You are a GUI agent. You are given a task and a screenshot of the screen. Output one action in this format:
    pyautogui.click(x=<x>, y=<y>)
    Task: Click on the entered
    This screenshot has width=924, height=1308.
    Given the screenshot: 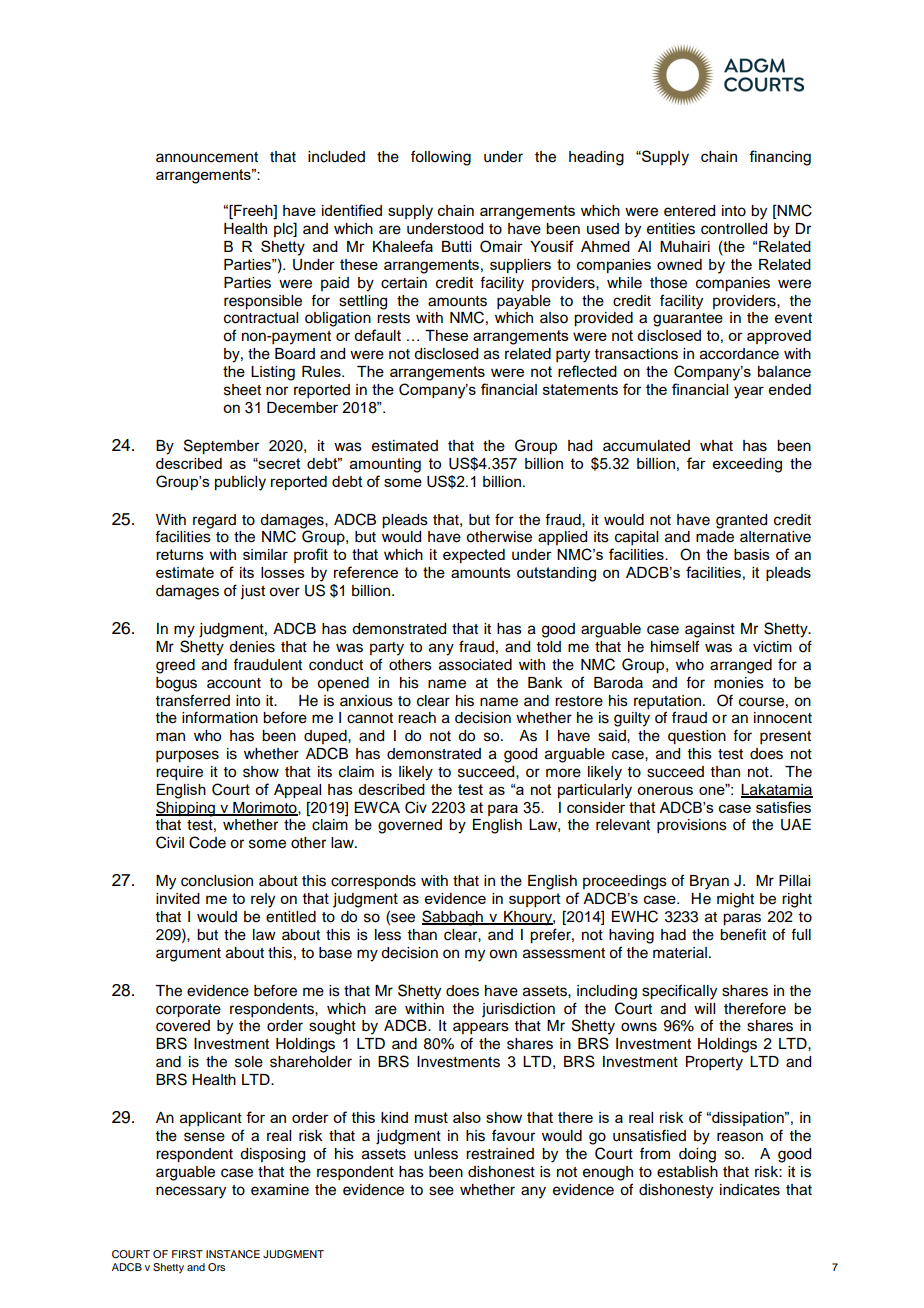 What is the action you would take?
    pyautogui.click(x=689, y=211)
